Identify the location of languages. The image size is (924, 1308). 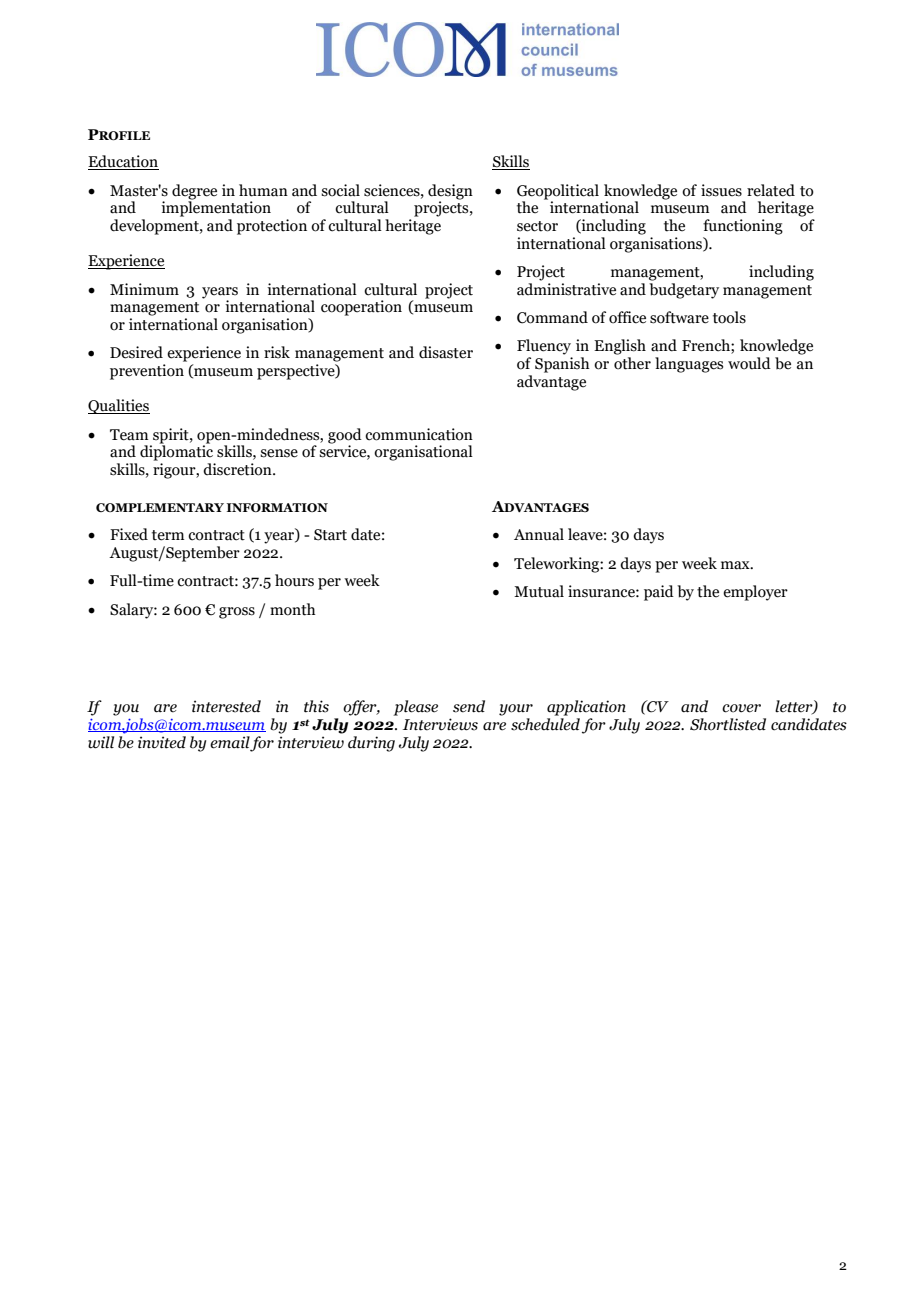
(689, 365).
